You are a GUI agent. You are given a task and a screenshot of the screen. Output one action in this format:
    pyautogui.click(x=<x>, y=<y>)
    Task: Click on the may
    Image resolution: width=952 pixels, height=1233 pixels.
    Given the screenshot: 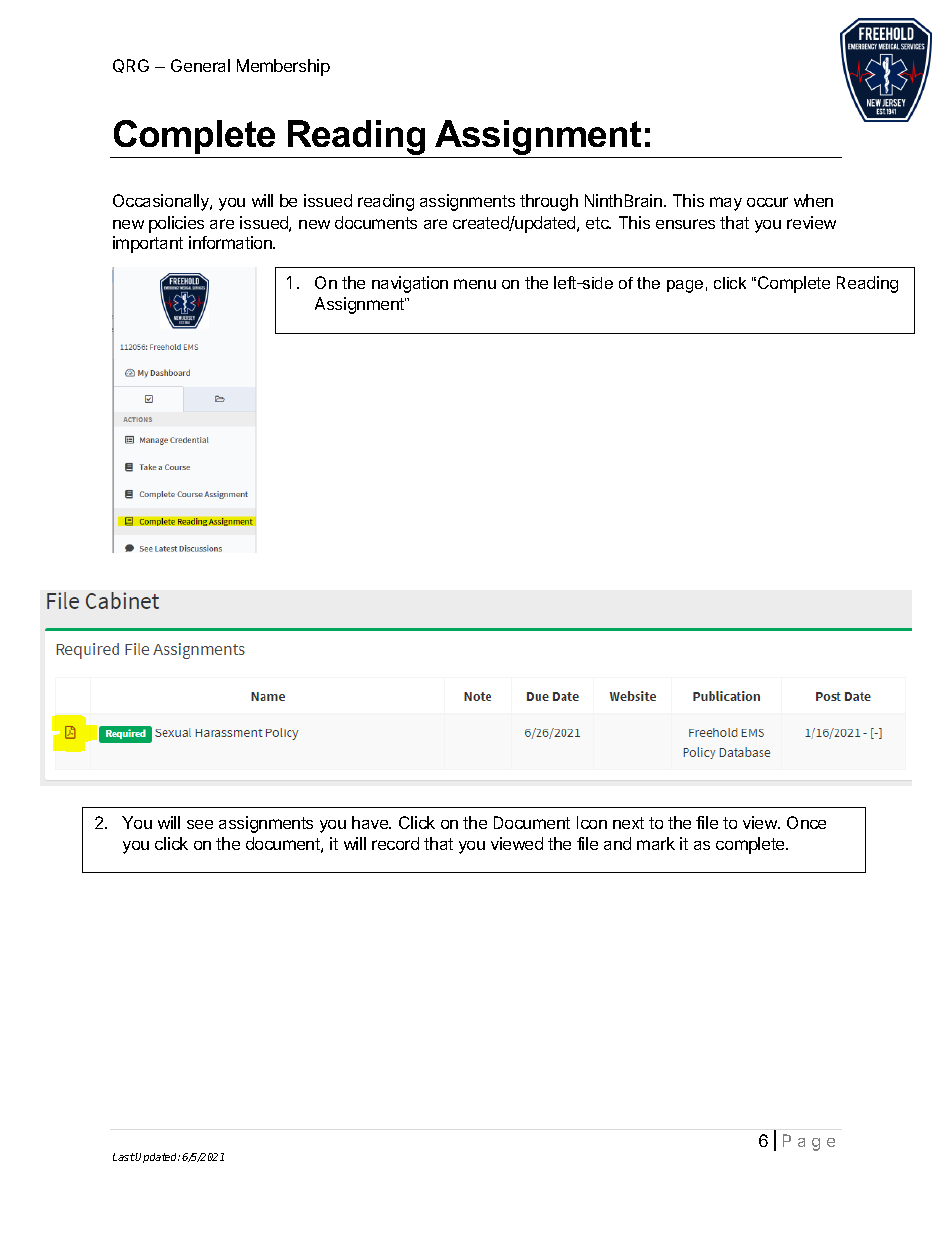 What is the action you would take?
    pyautogui.click(x=726, y=204)
